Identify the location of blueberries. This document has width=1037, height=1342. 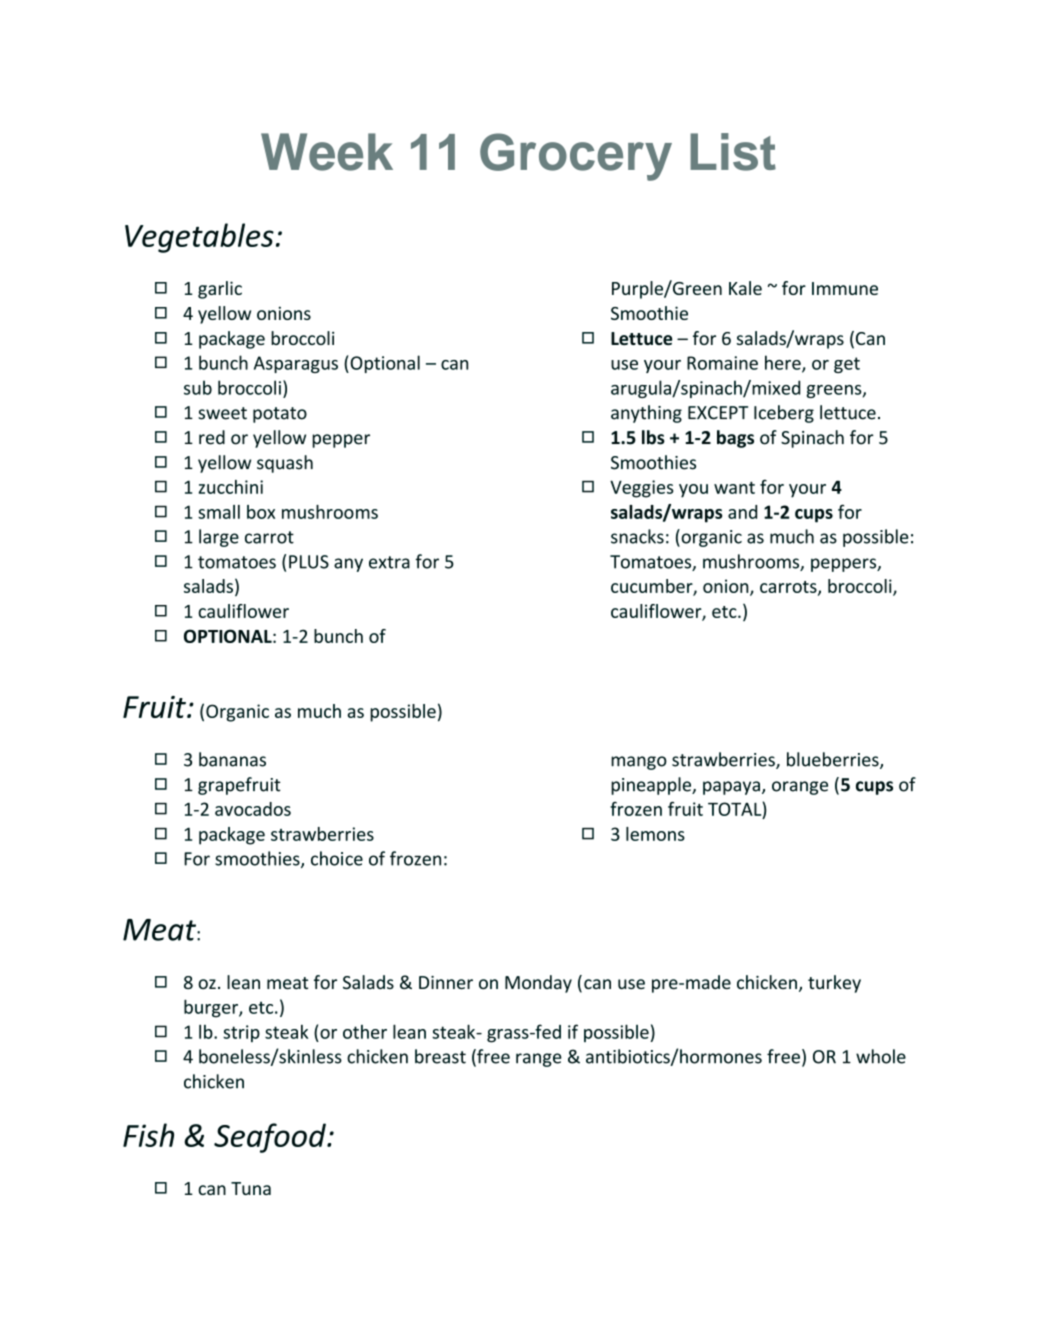
(834, 760).
